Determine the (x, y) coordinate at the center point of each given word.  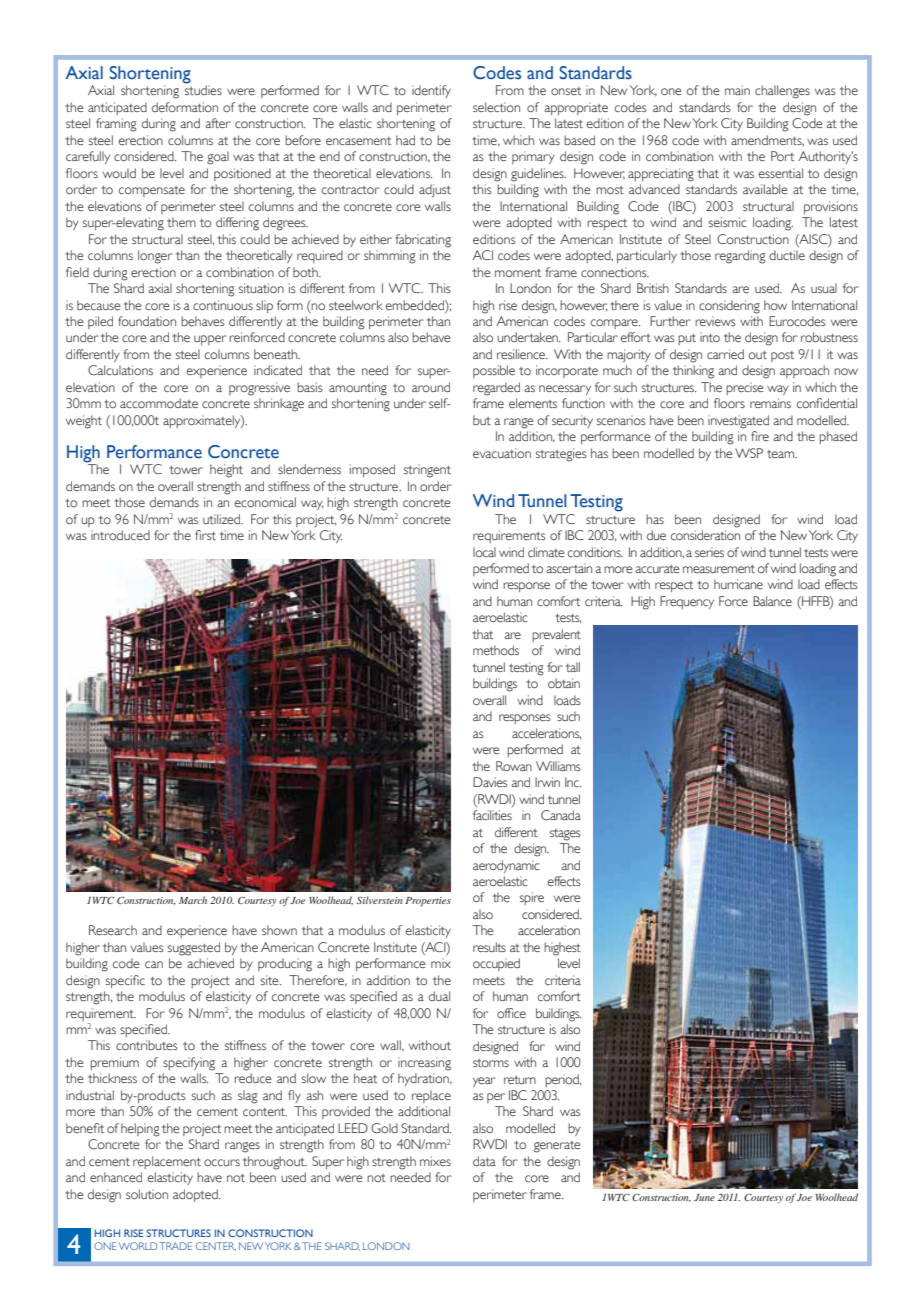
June (704, 1197)
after (218, 123)
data (484, 1161)
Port (782, 156)
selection (496, 107)
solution (147, 1194)
